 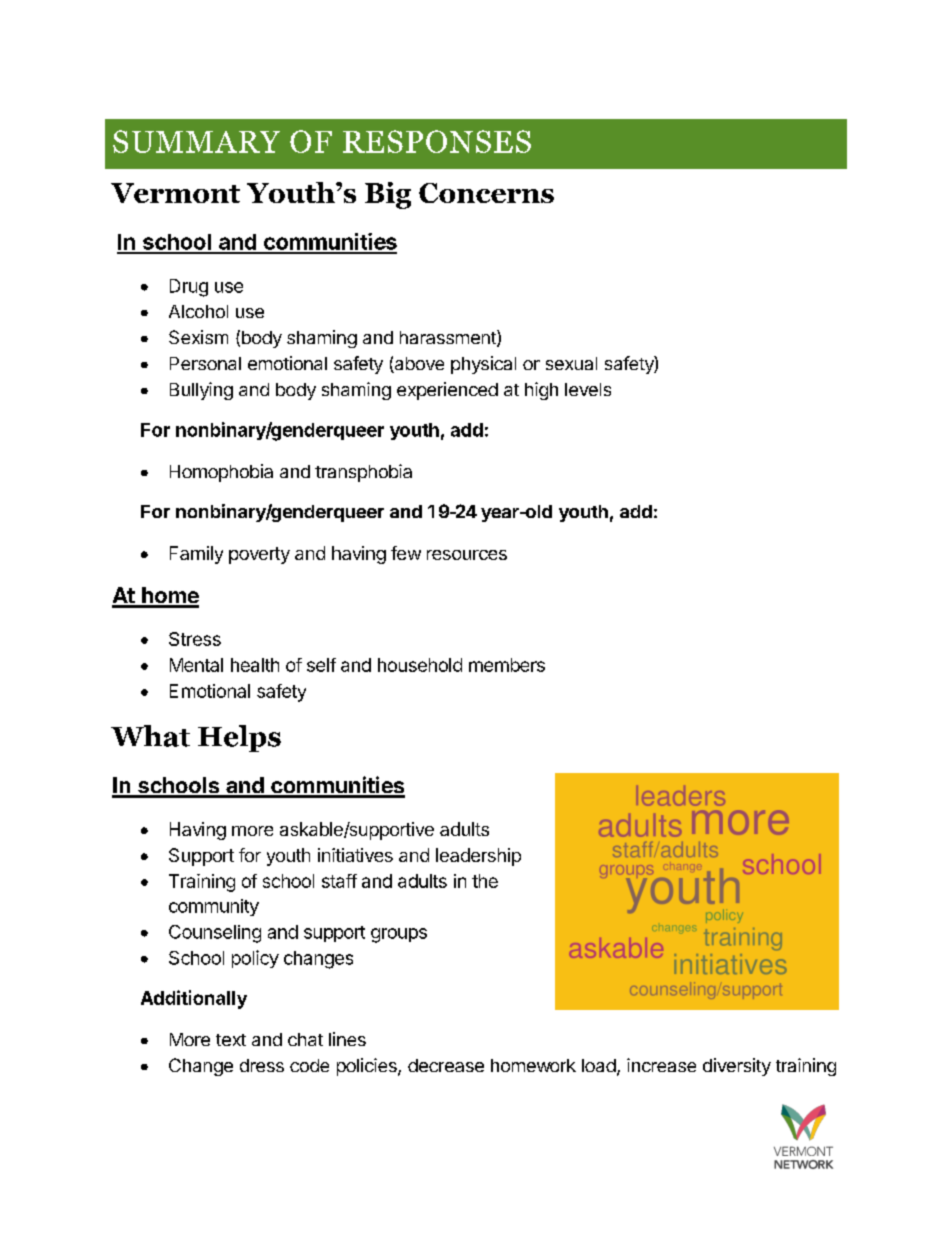 I want to click on decrease, so click(x=446, y=1065).
